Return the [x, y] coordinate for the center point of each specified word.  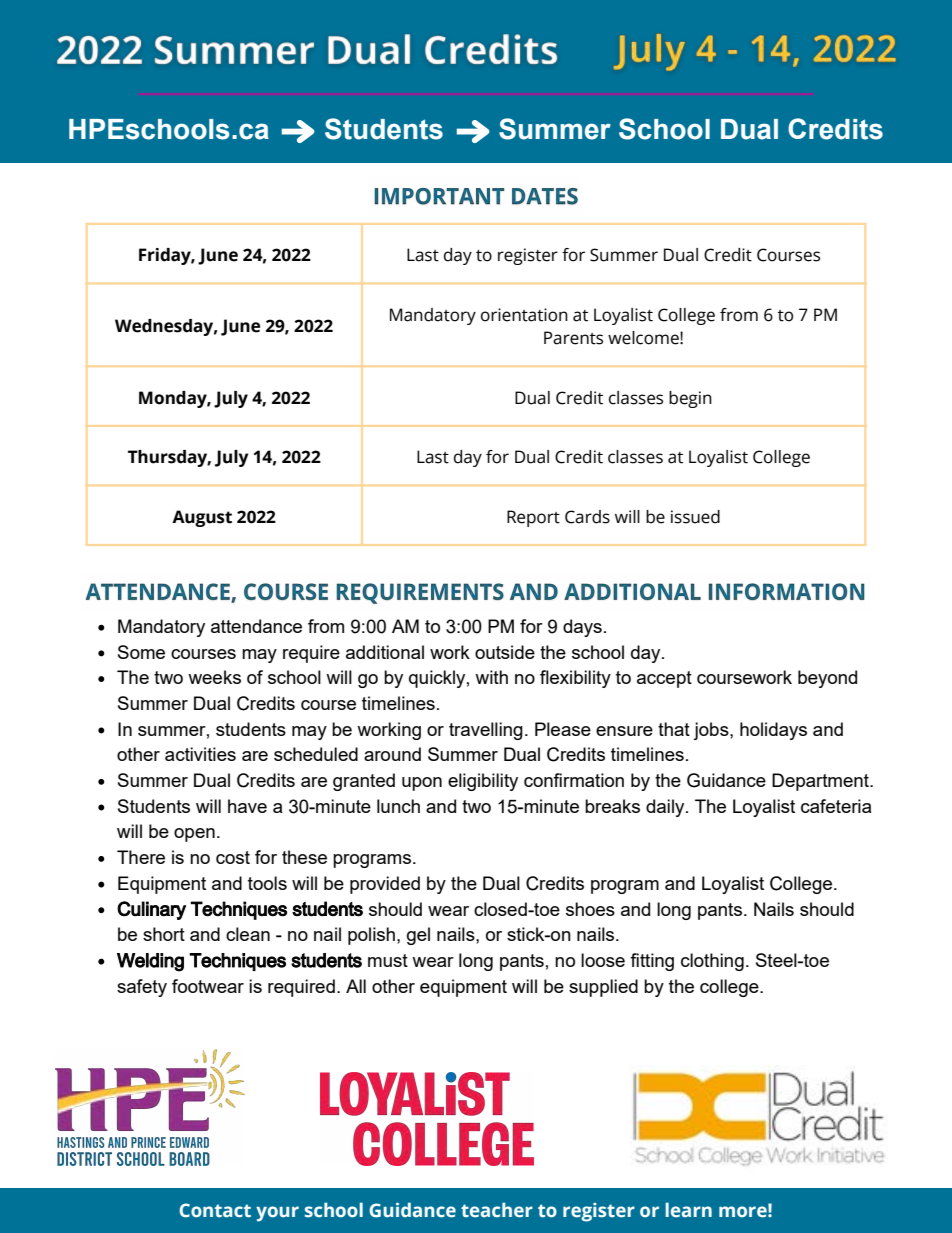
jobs [712, 731]
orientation [524, 315]
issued [695, 517]
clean [248, 934]
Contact [215, 1210]
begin [690, 399]
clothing [712, 962]
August [202, 518]
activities [200, 754]
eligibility [483, 782]
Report [533, 518]
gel [418, 936]
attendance [256, 626]
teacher [497, 1210]
